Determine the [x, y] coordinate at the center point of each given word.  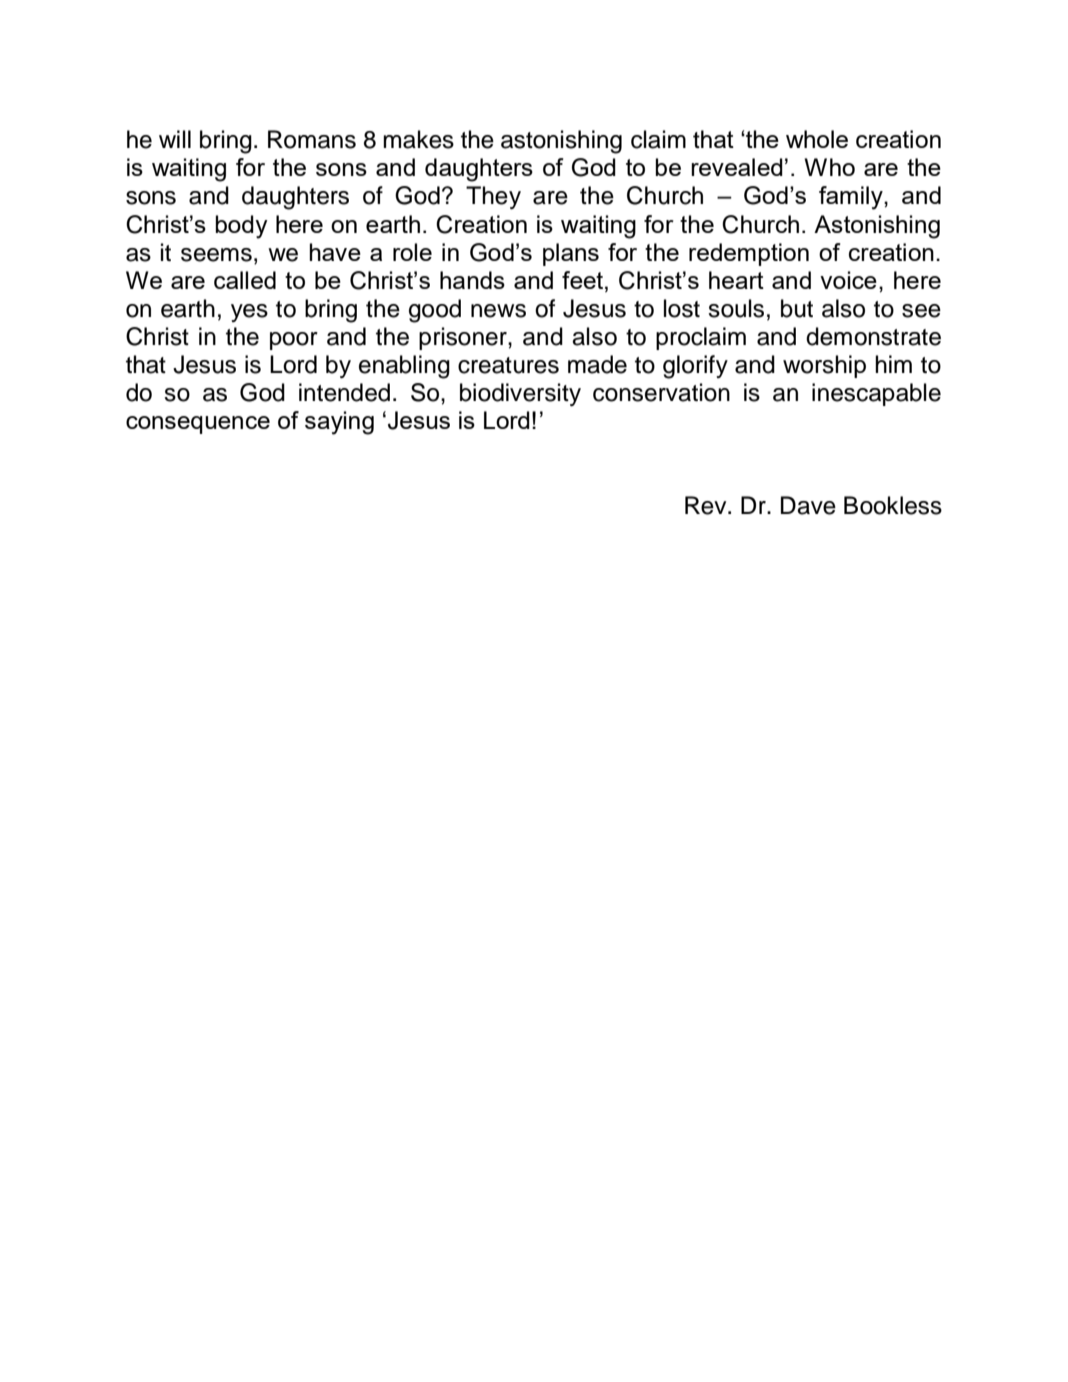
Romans [312, 139]
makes [418, 139]
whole [817, 139]
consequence [198, 425]
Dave [808, 505]
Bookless [893, 505]
